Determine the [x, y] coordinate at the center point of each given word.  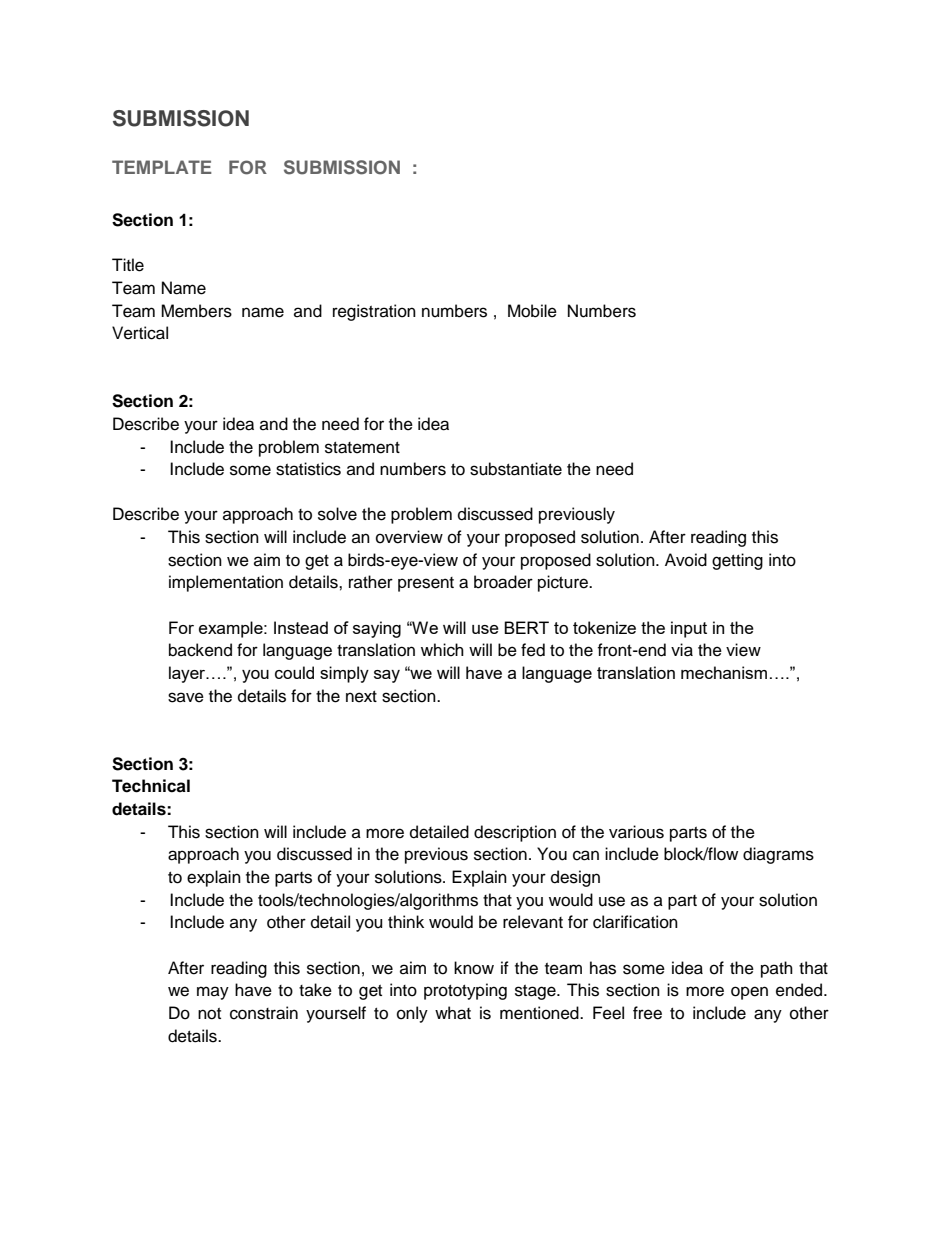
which [442, 650]
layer [188, 674]
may [213, 993]
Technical [151, 786]
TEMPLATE [162, 167]
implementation [226, 583]
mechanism [724, 672]
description [515, 833]
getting [737, 561]
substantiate [516, 469]
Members [196, 311]
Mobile [532, 311]
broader [503, 582]
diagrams [778, 855]
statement [362, 448]
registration [374, 312]
